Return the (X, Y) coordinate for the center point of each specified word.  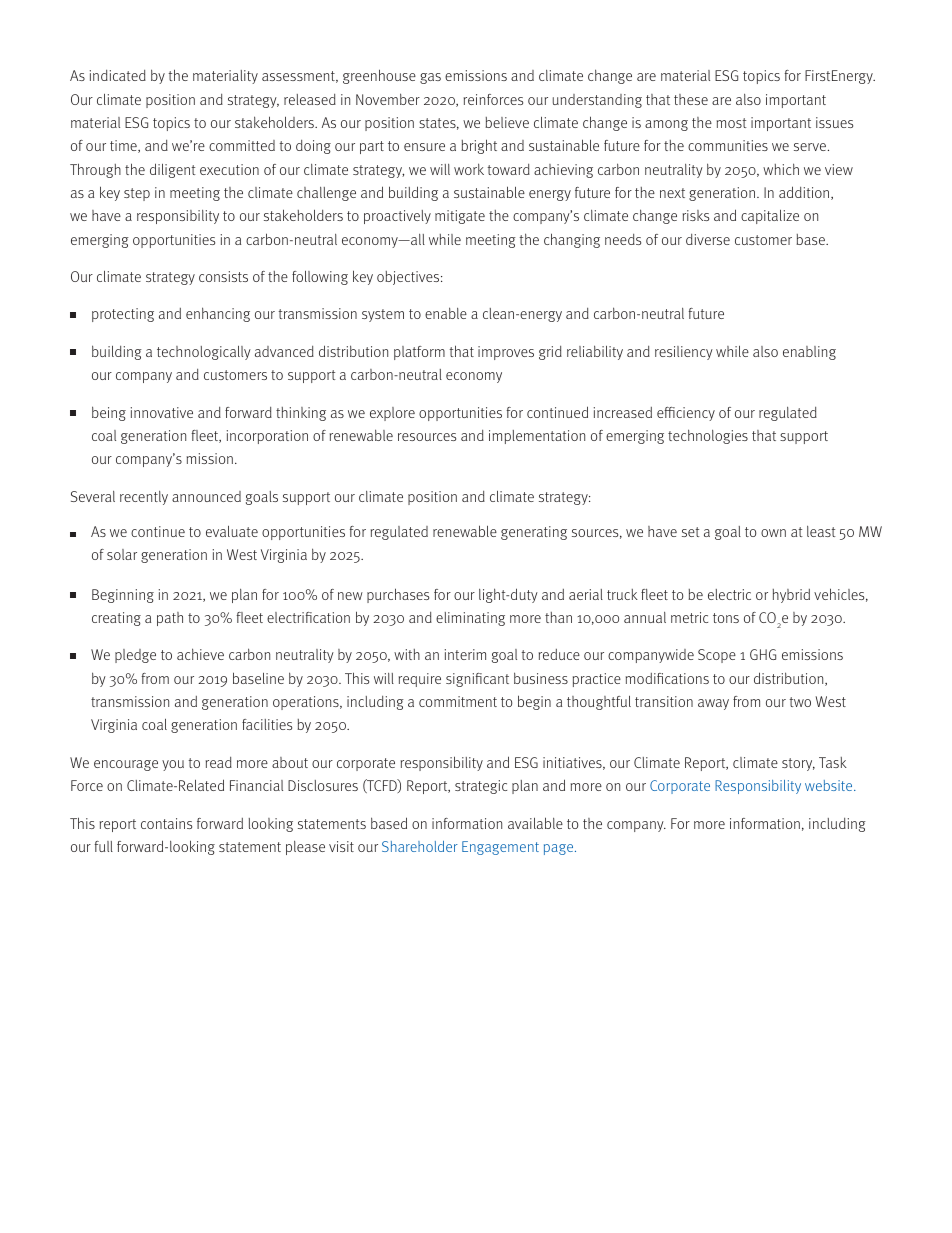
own (773, 533)
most (732, 123)
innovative (162, 412)
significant (477, 680)
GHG (763, 654)
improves (506, 353)
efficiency (686, 414)
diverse (708, 239)
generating (534, 533)
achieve (200, 654)
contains (166, 823)
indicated (118, 75)
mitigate (460, 217)
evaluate (232, 531)
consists (223, 276)
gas (430, 78)
